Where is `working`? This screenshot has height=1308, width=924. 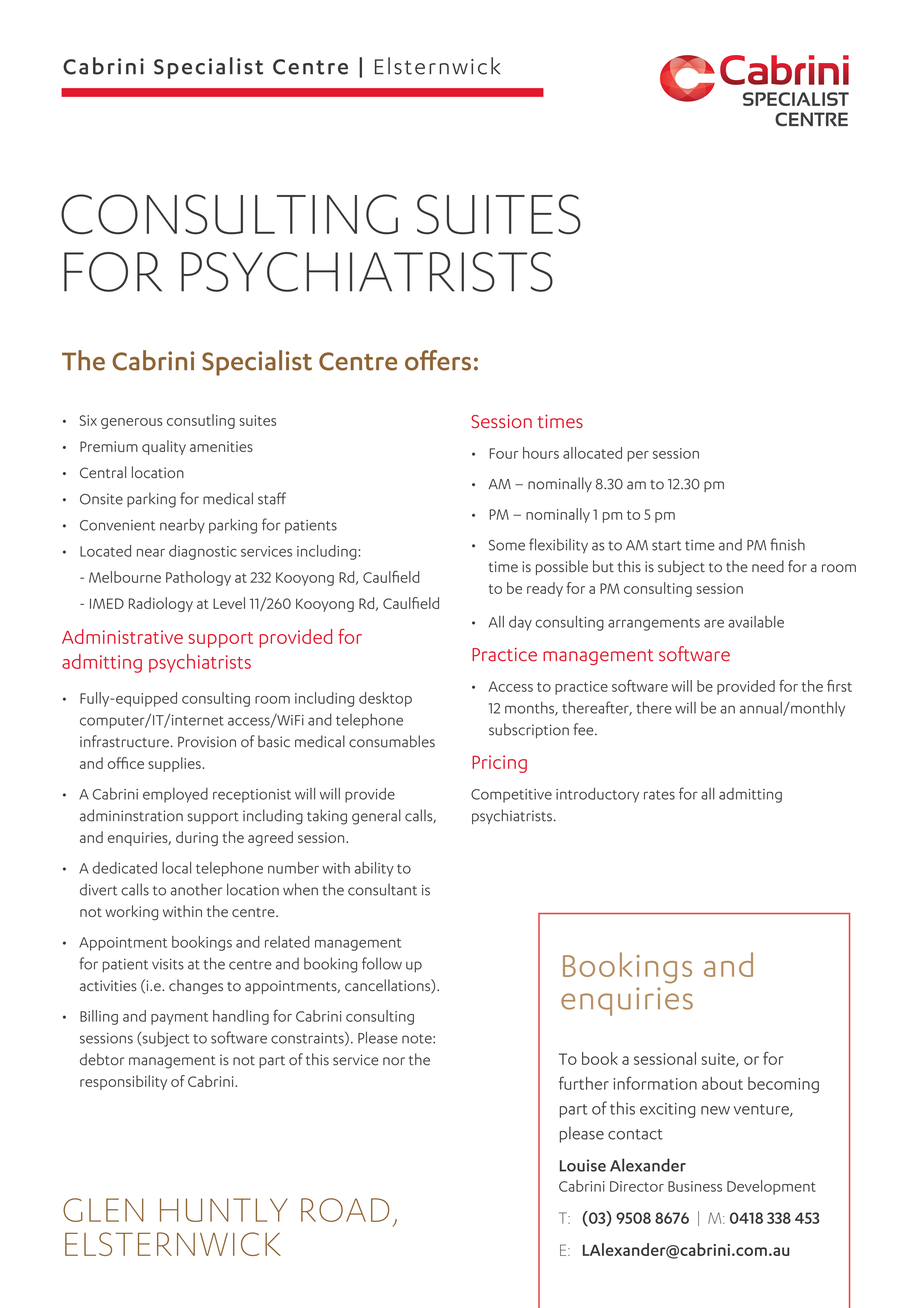 working is located at coordinates (131, 913).
